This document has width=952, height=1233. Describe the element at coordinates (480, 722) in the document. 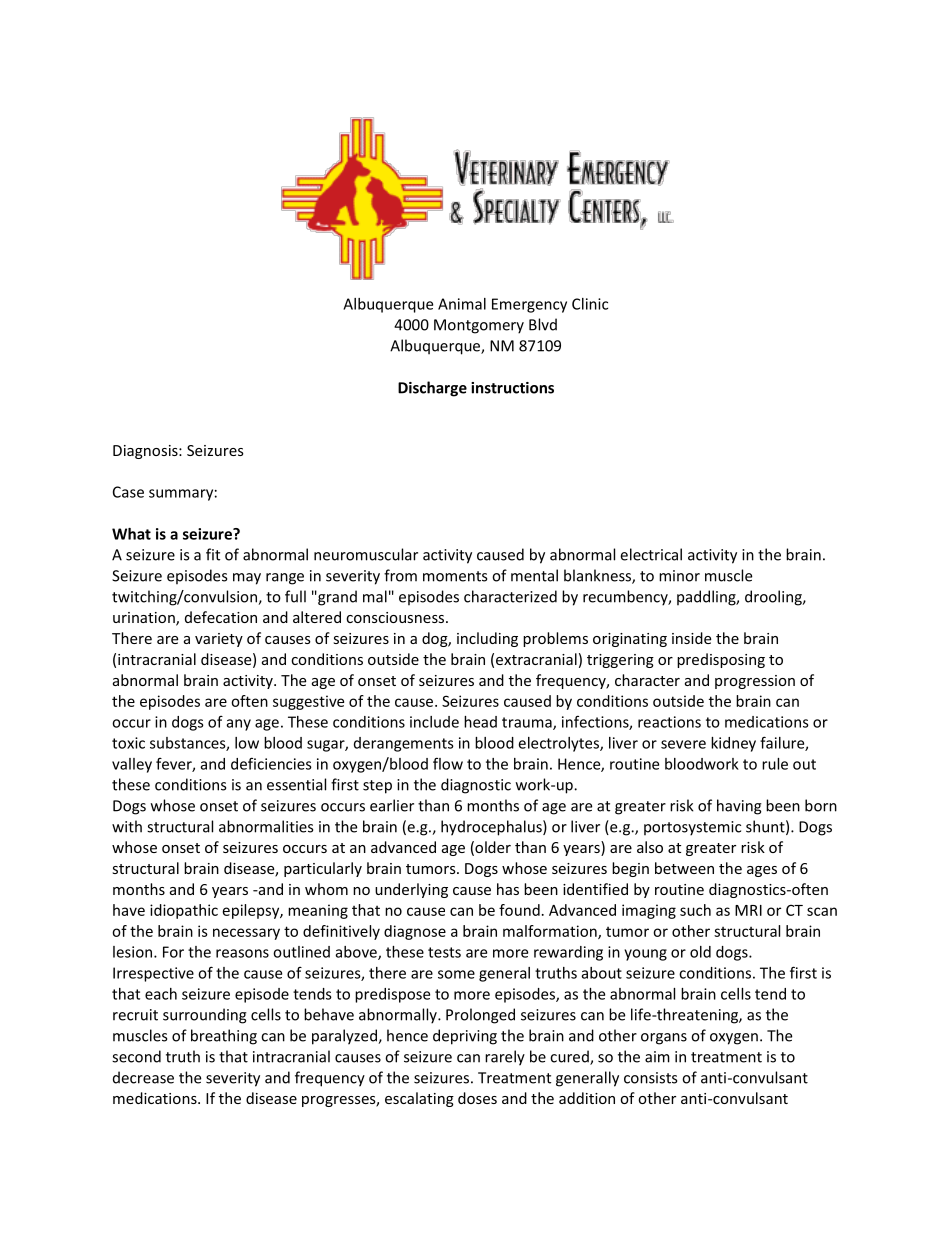

I see `head` at that location.
